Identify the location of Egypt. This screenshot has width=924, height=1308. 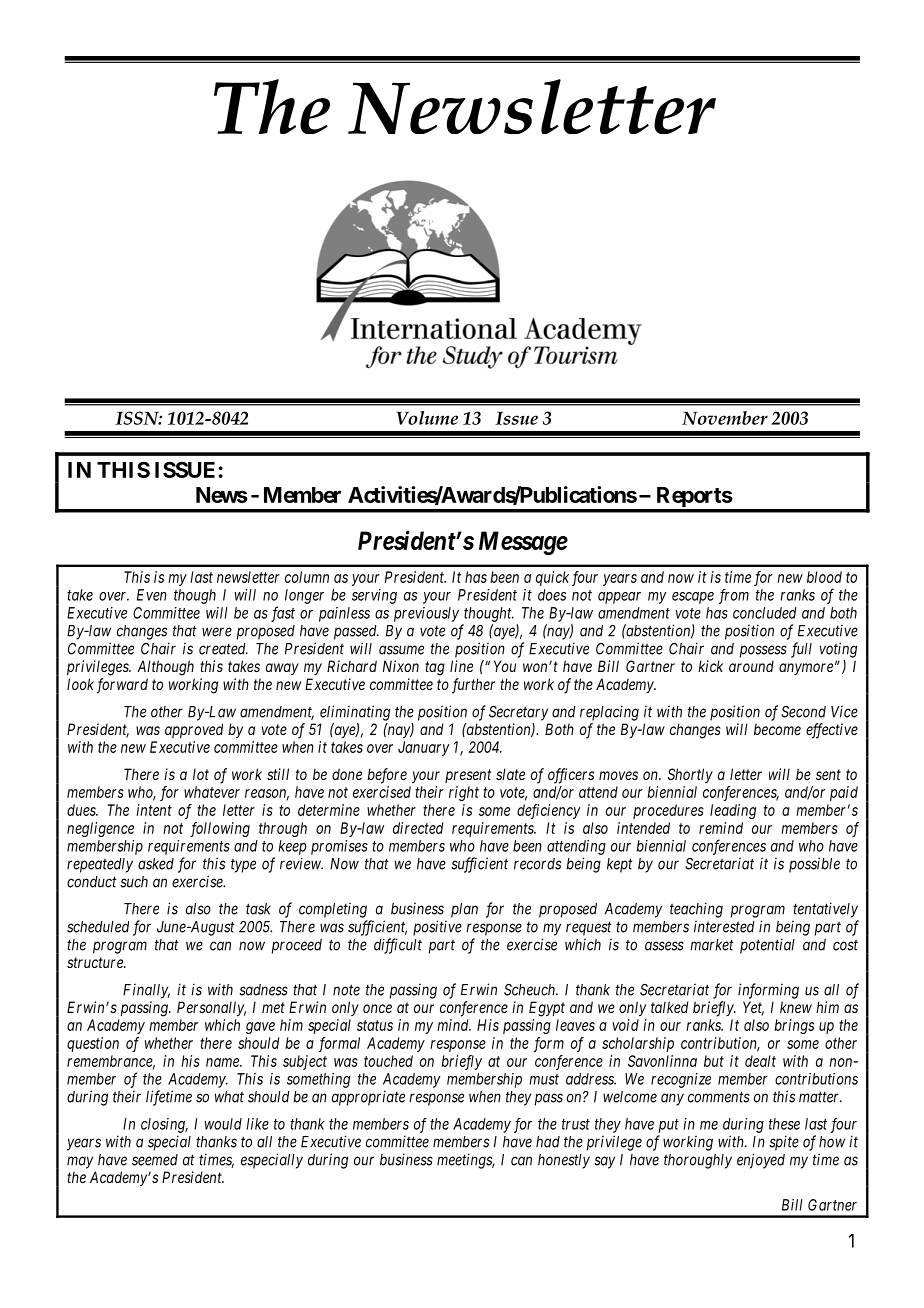
(547, 1009).
